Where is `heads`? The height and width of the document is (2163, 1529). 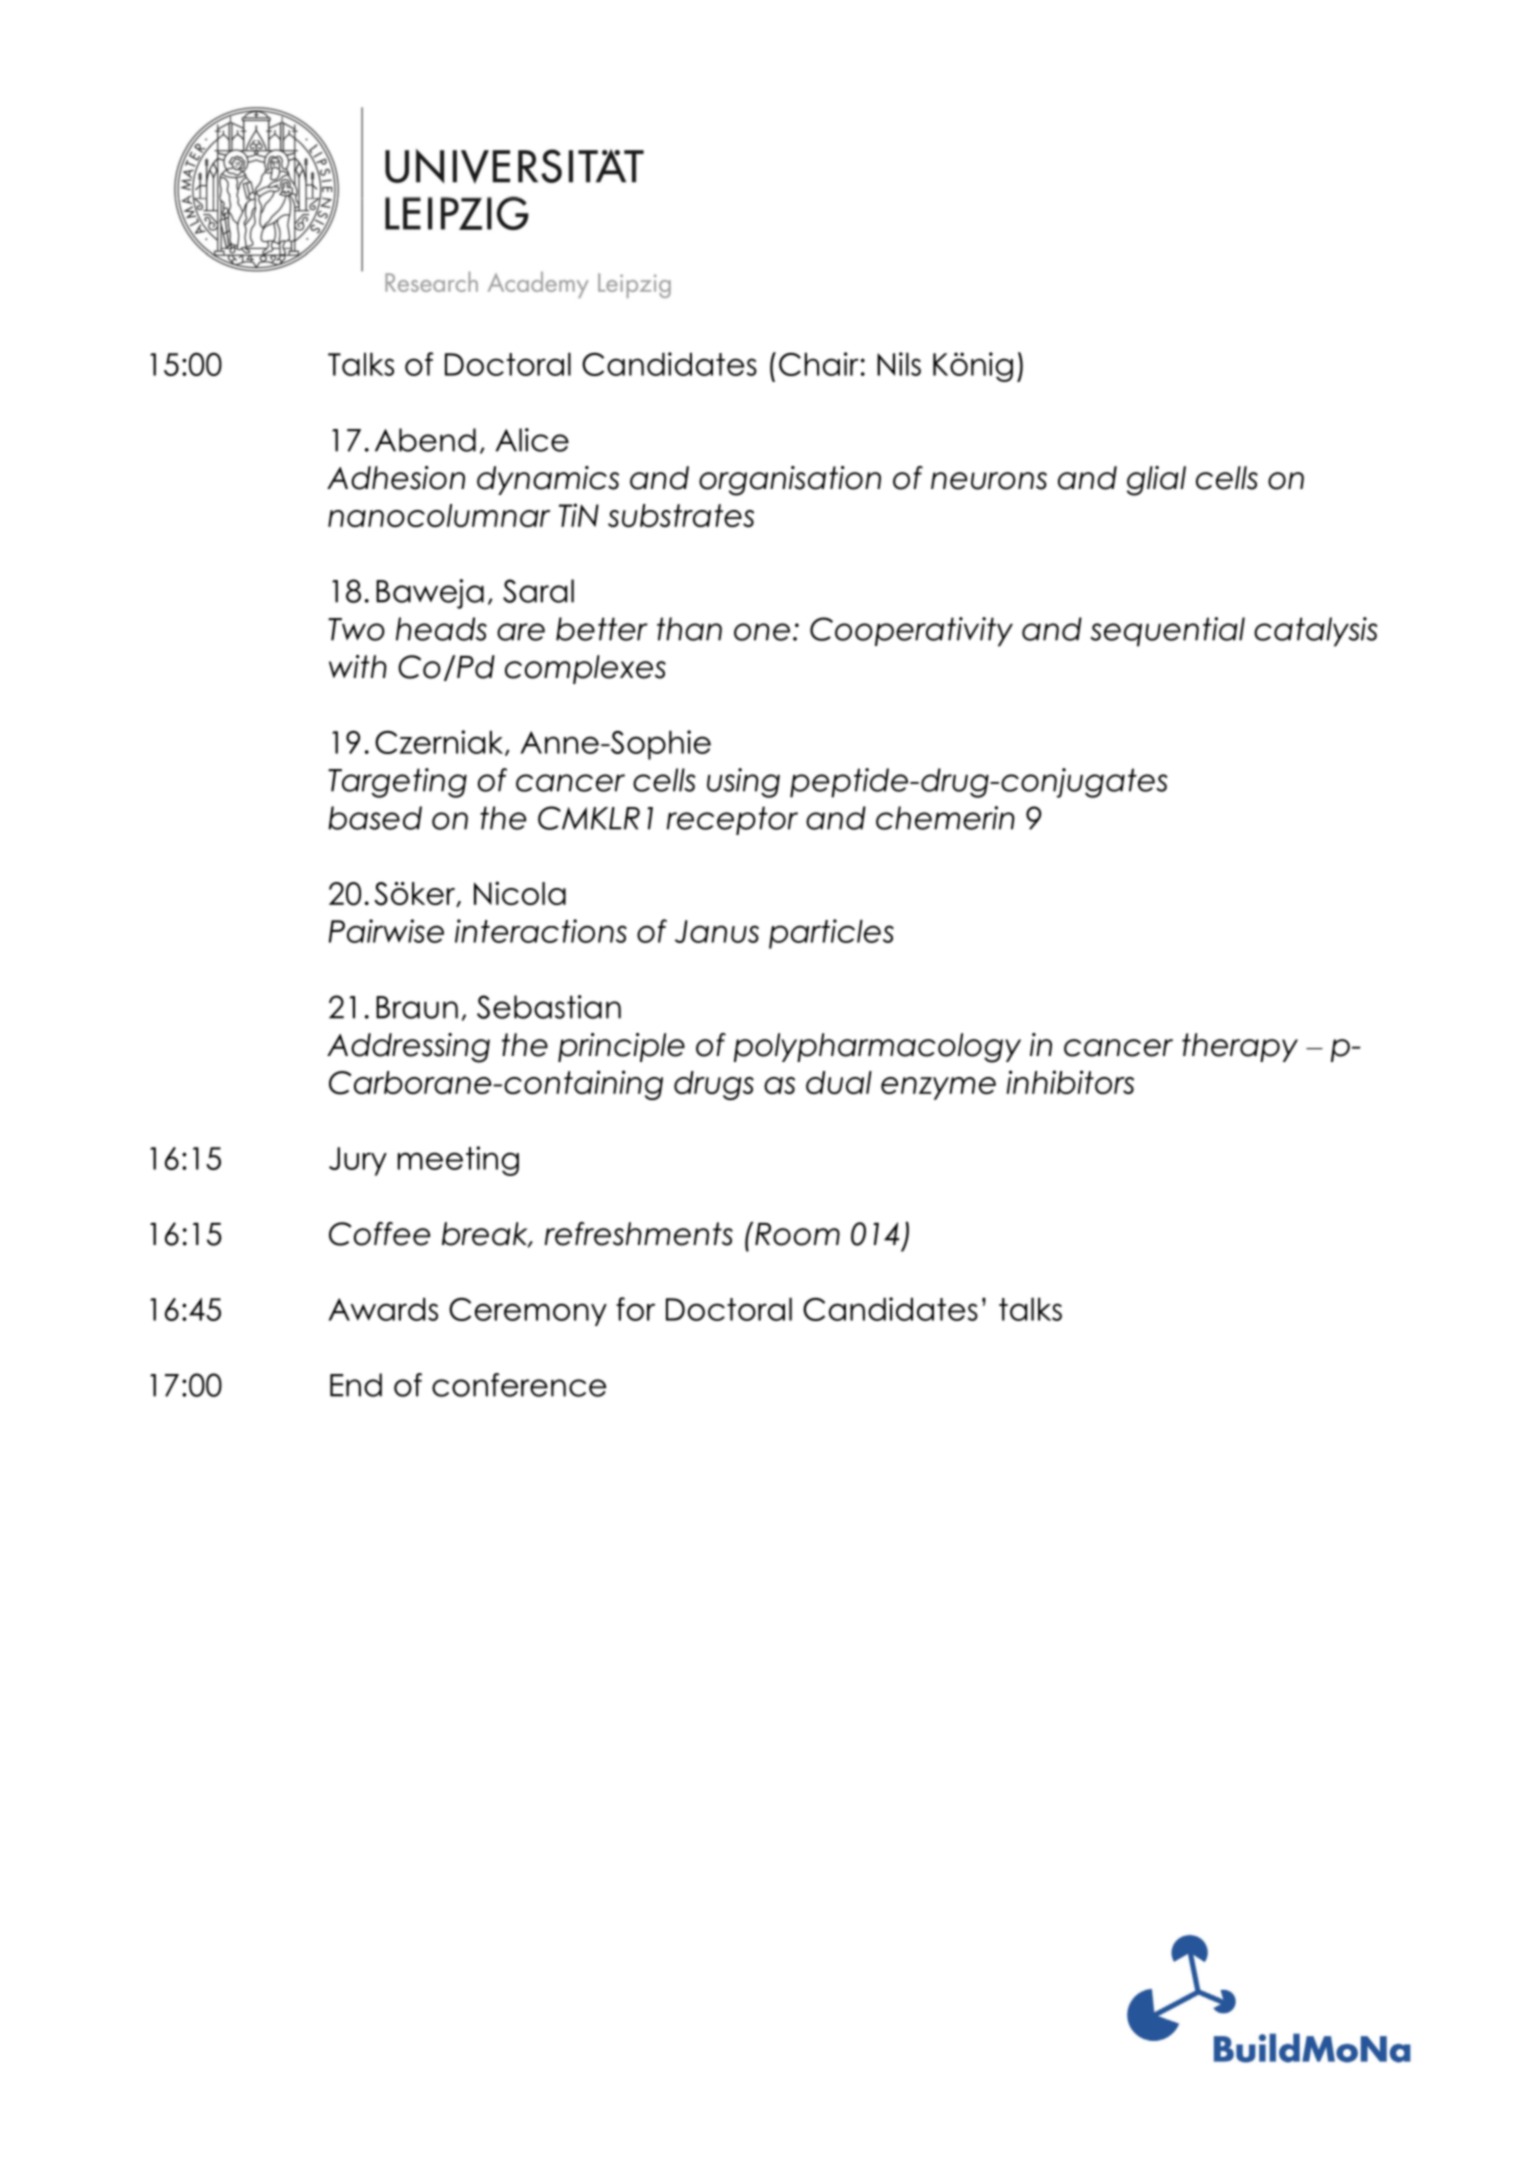 heads is located at coordinates (441, 629).
